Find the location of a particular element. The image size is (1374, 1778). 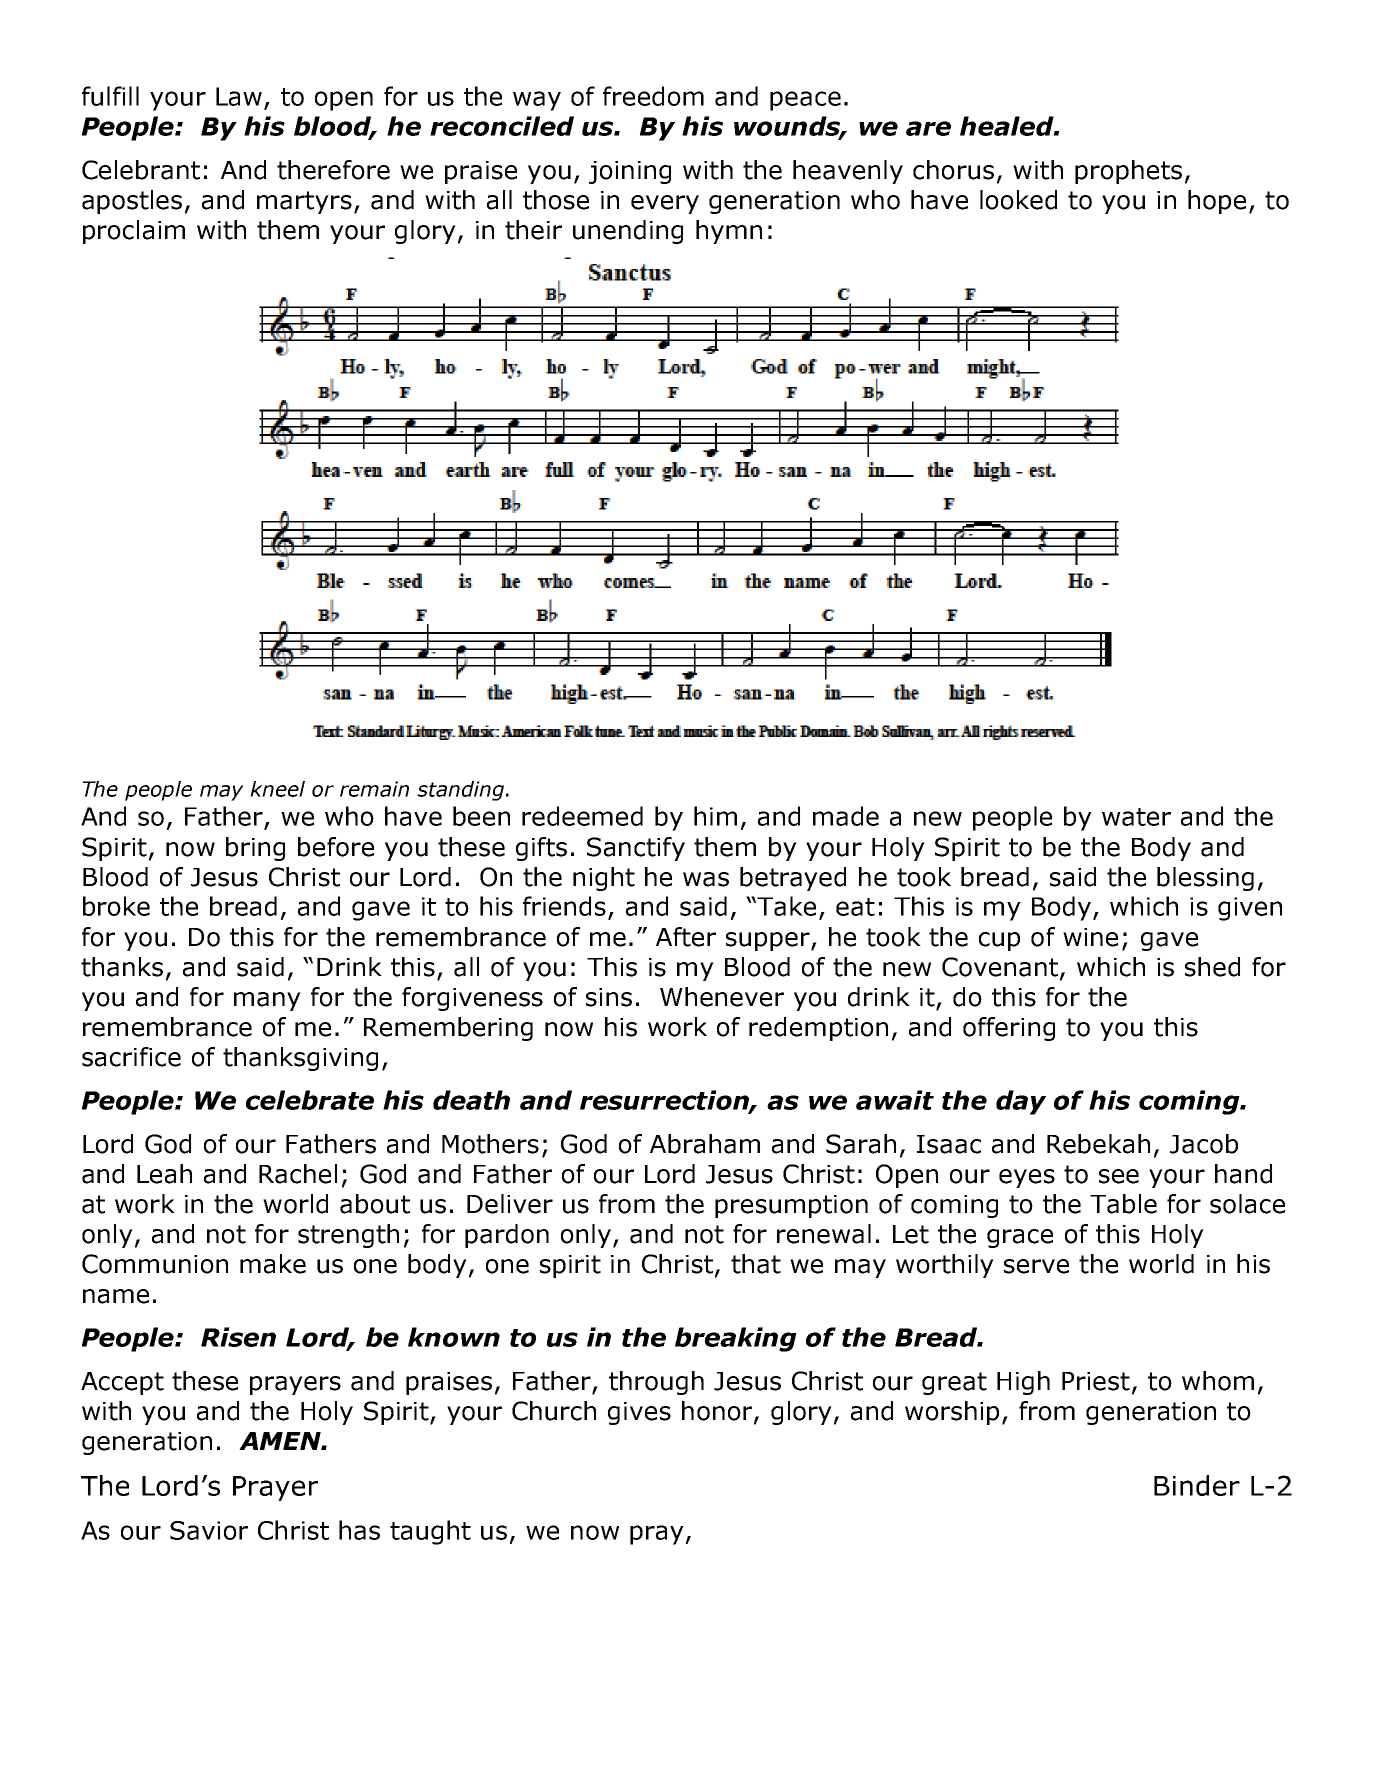

prophets is located at coordinates (1128, 172).
